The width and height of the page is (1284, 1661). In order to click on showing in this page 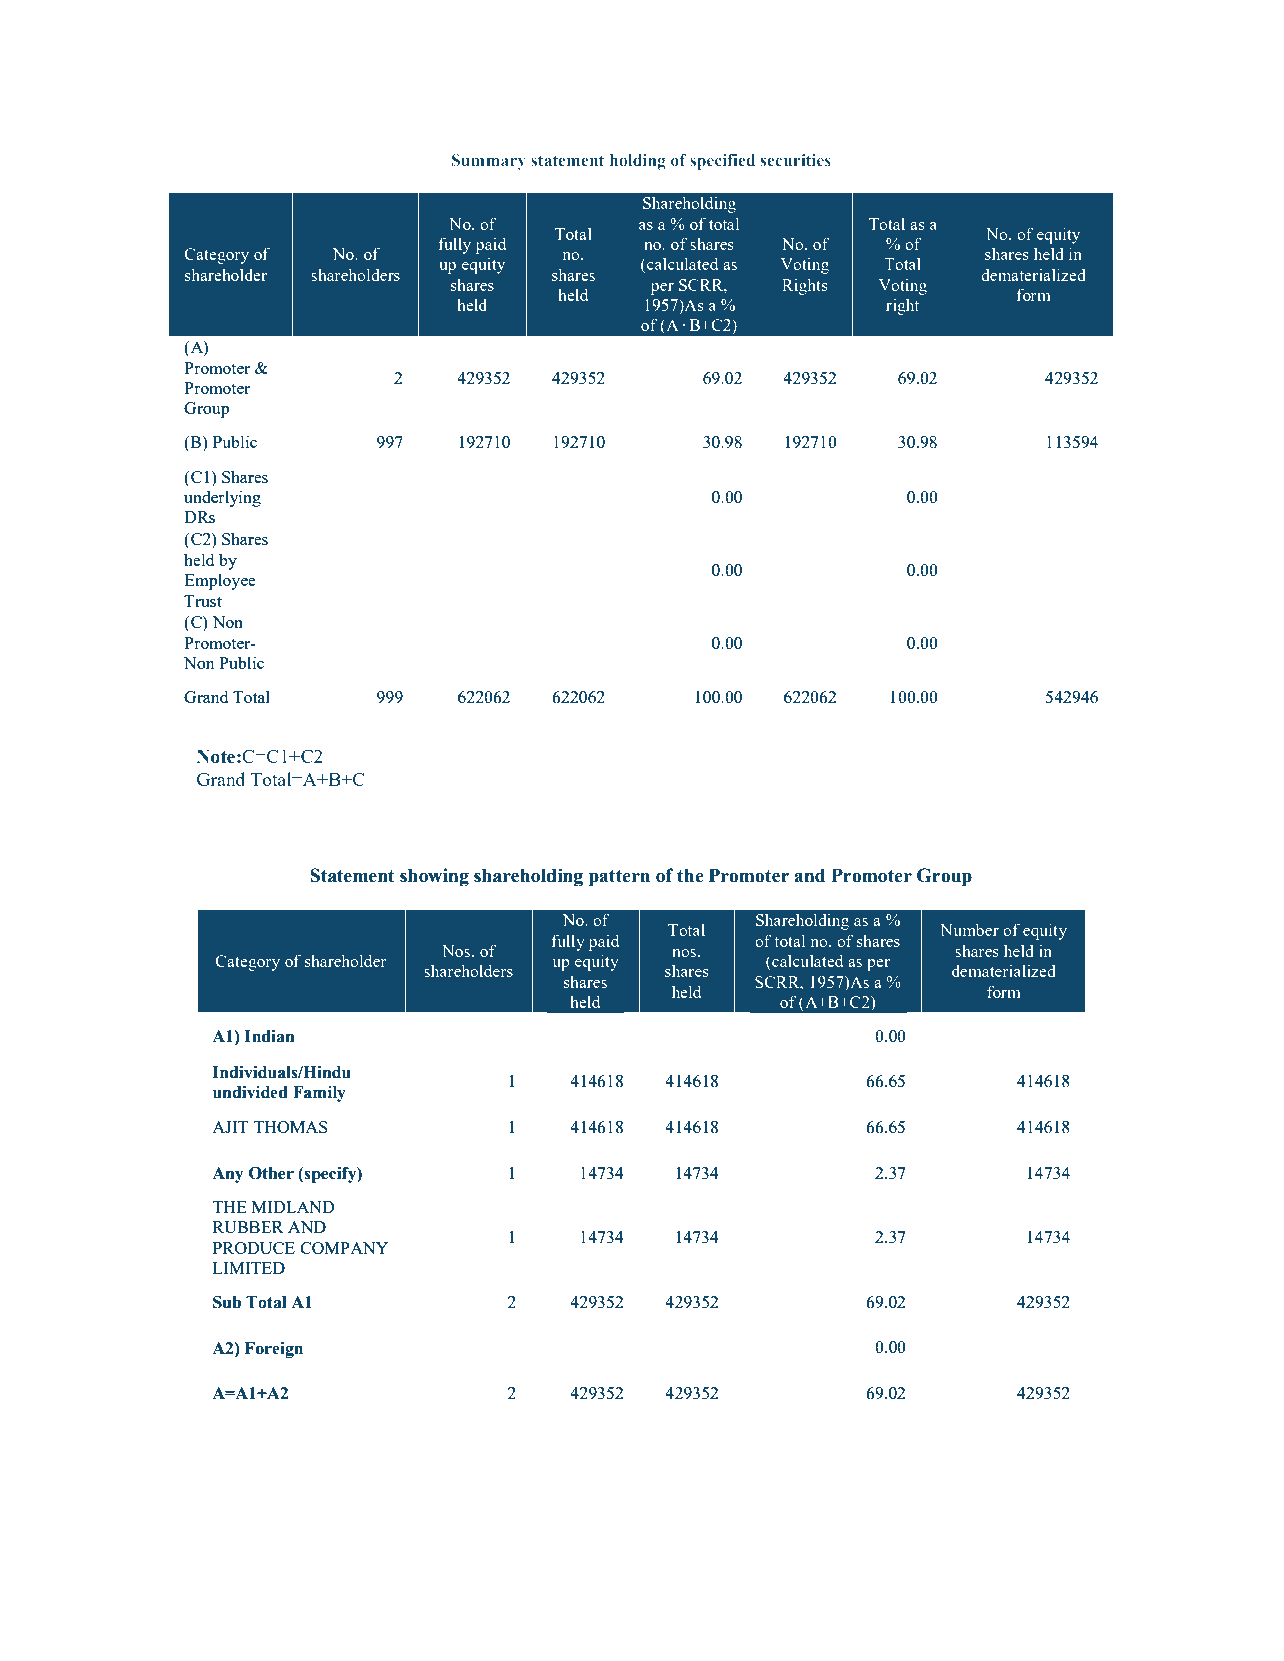, I will do `click(434, 877)`.
